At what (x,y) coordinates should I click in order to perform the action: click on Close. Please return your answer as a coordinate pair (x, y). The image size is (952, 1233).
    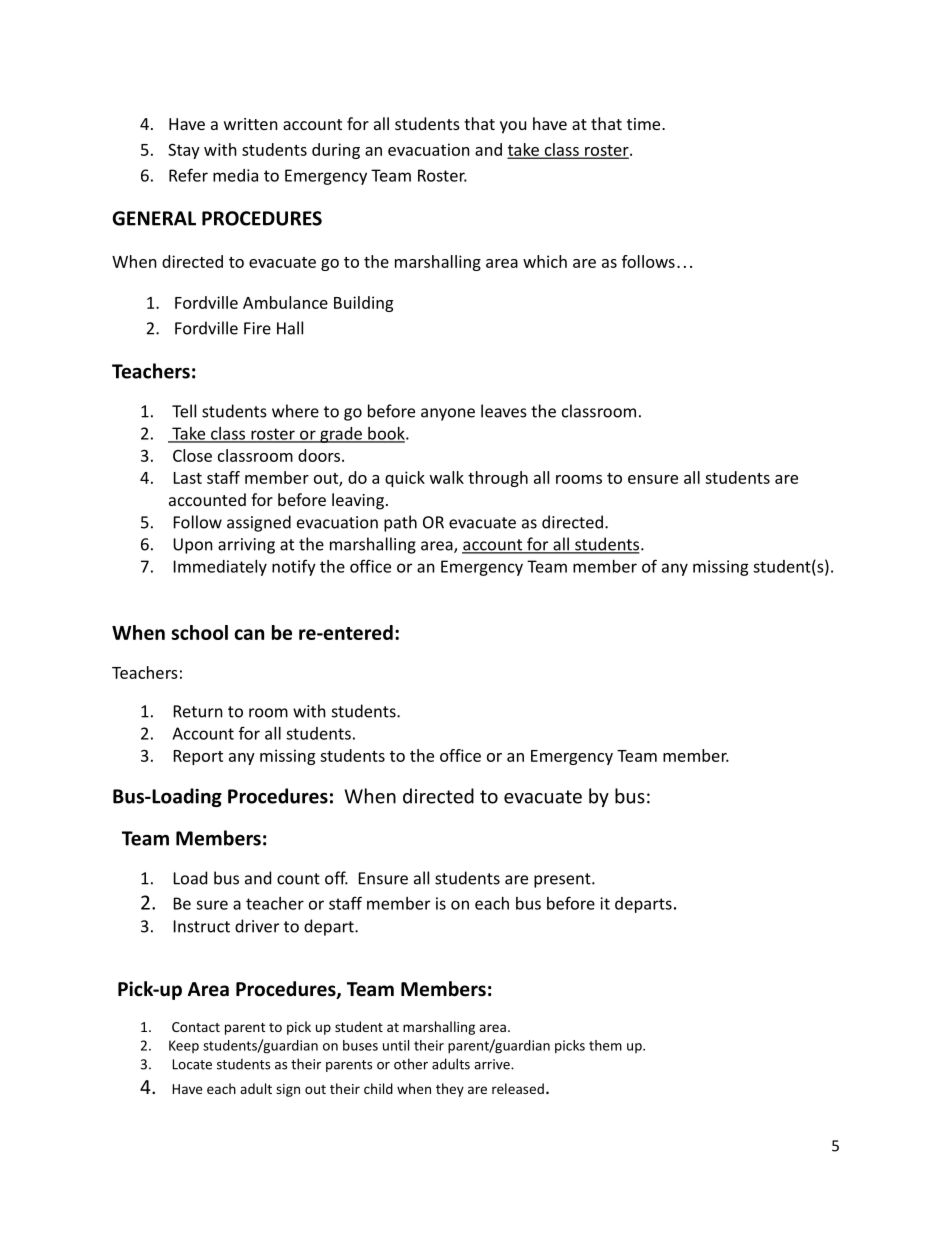
    Looking at the image, I should click on (192, 455).
